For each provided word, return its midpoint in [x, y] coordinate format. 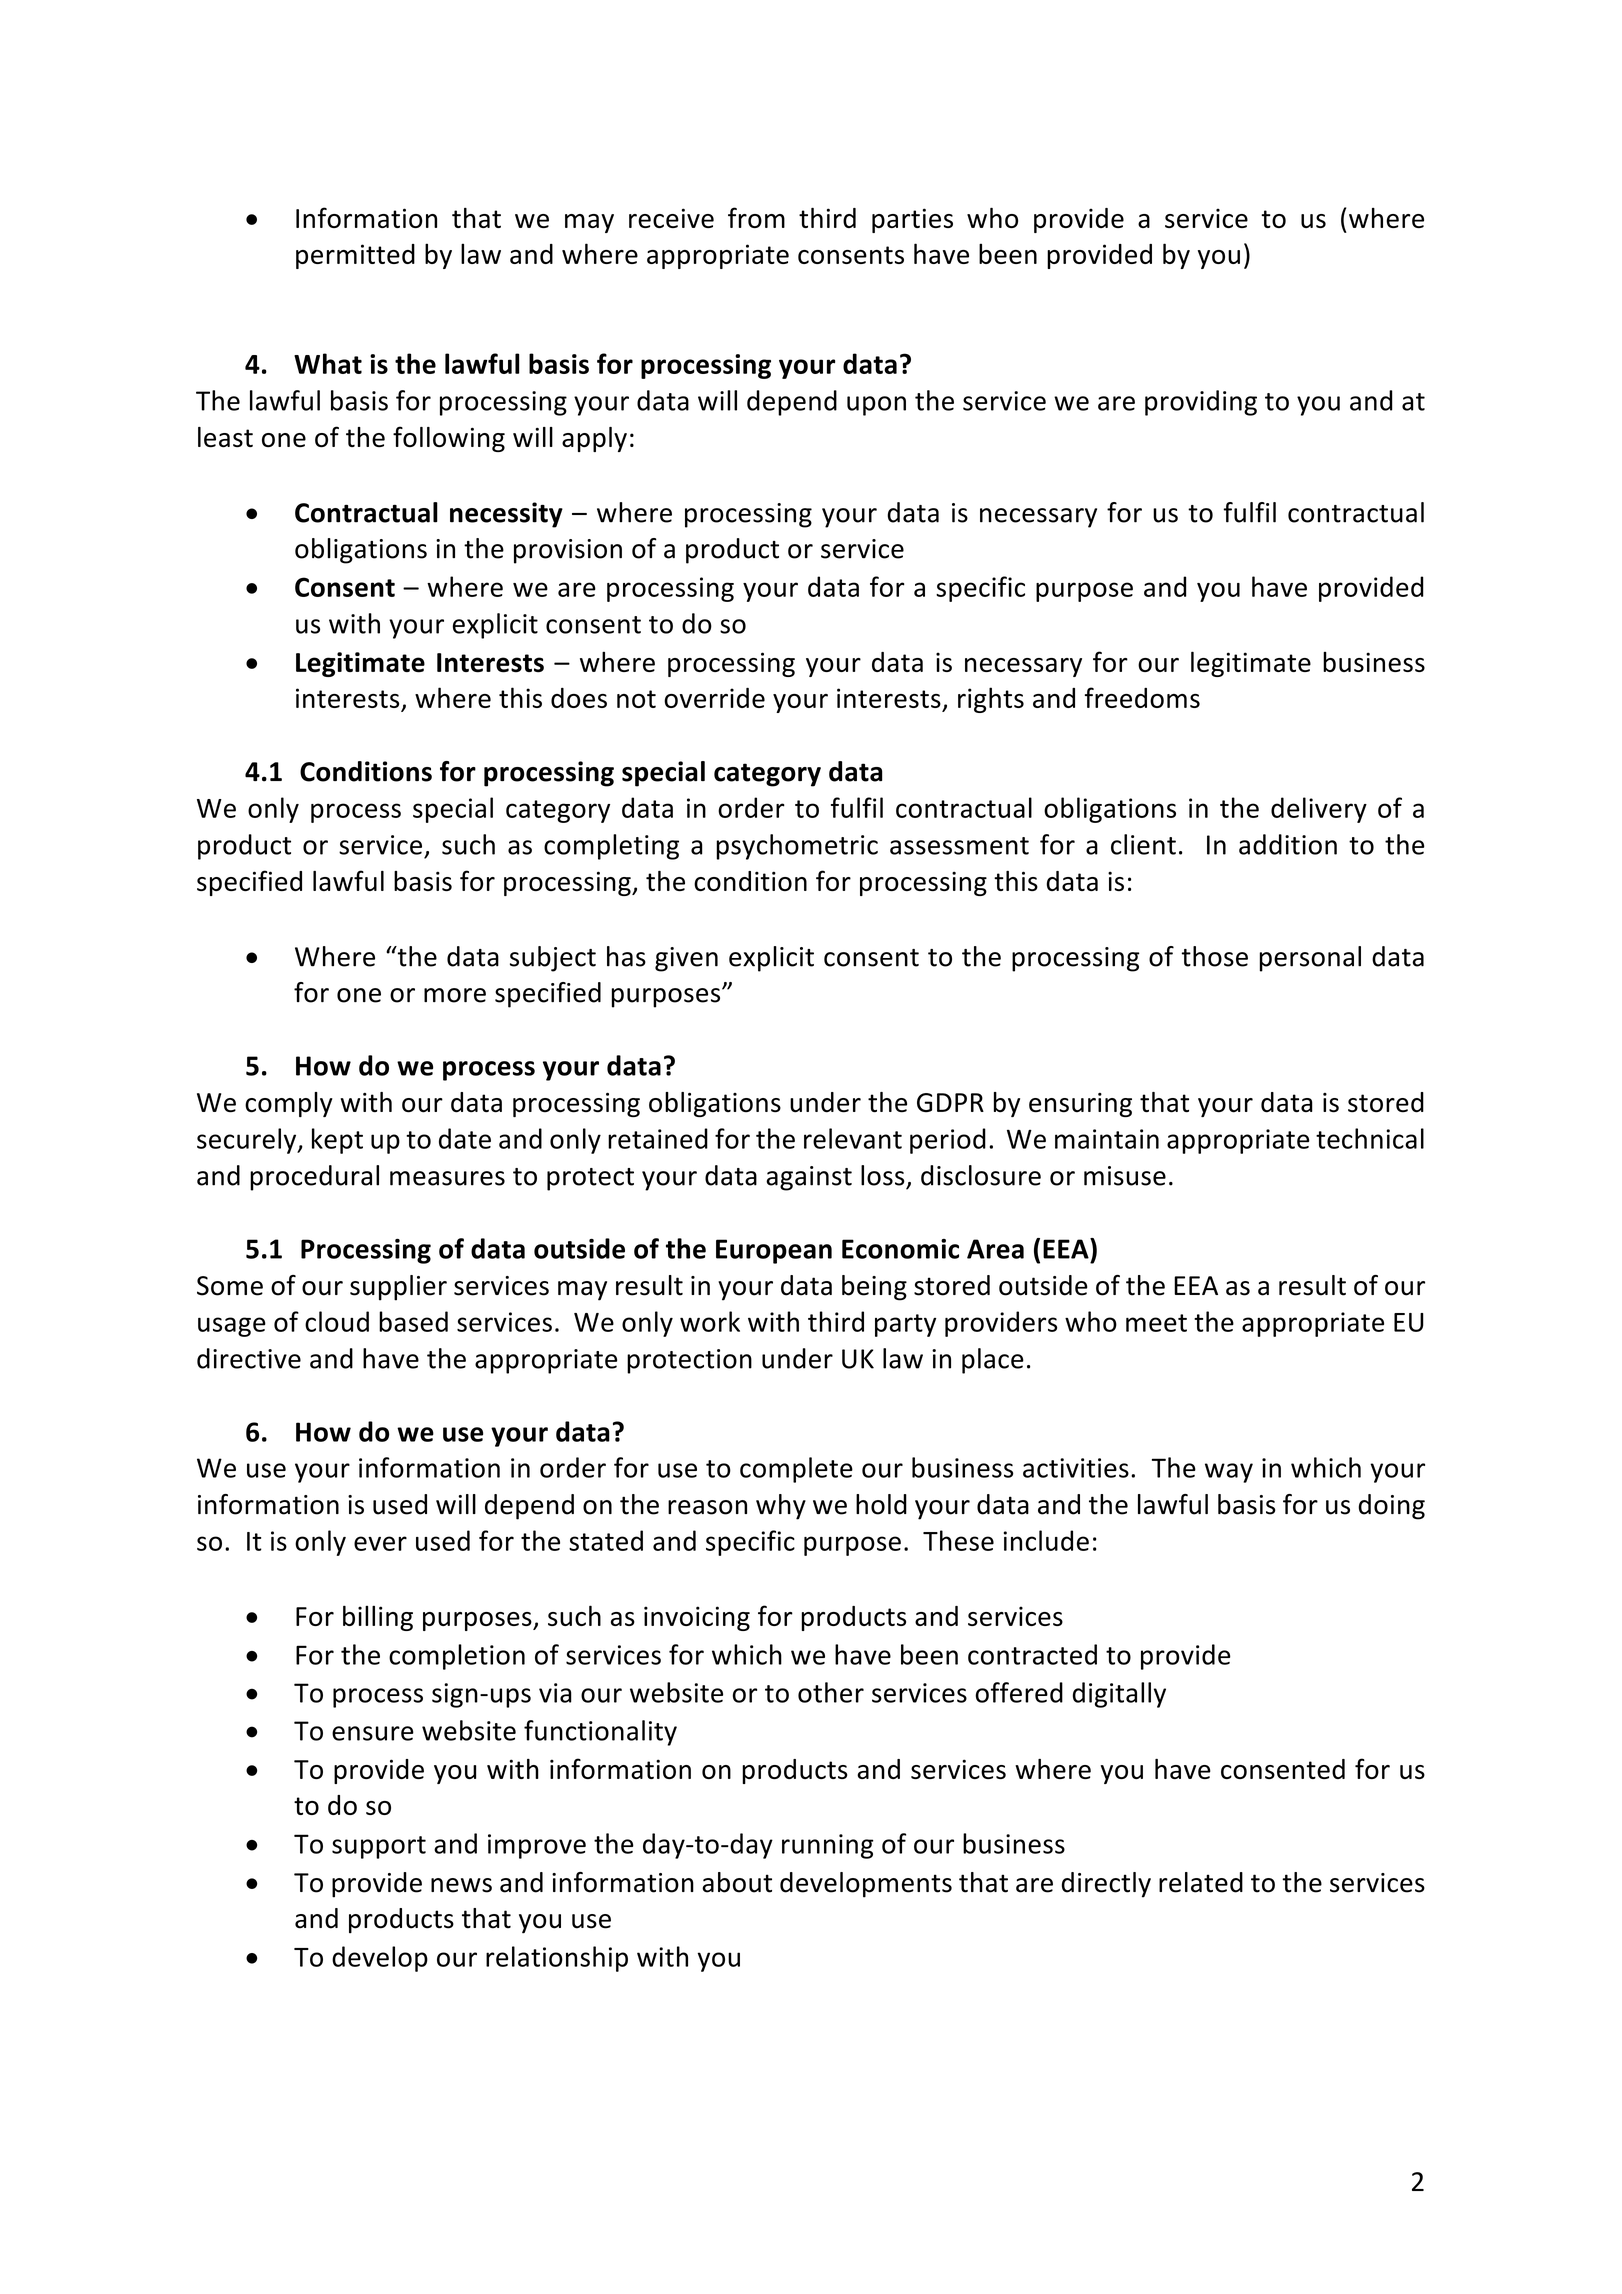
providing [1201, 403]
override [714, 697]
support [379, 1847]
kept [337, 1141]
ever [380, 1543]
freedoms [1142, 697]
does [579, 698]
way [1229, 1473]
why [781, 1507]
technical [1370, 1138]
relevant [853, 1138]
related [1201, 1882]
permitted [355, 256]
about [737, 1882]
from [756, 217]
